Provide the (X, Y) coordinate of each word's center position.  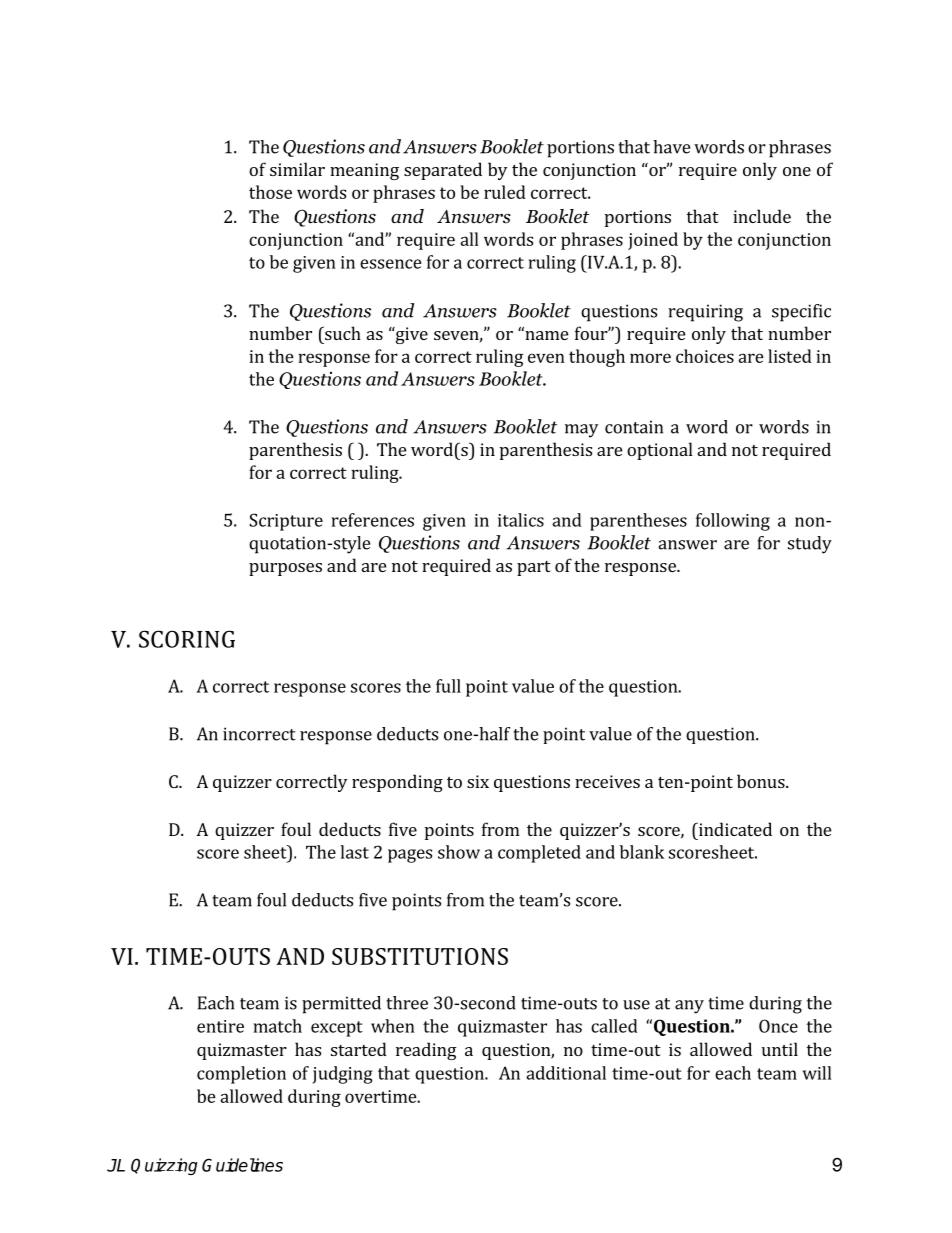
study (810, 545)
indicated (734, 829)
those (270, 192)
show (459, 852)
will (817, 1073)
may (581, 431)
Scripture (286, 522)
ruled (505, 192)
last (354, 852)
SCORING (187, 639)
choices (705, 356)
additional (566, 1073)
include (762, 216)
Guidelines (242, 1165)
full (448, 686)
